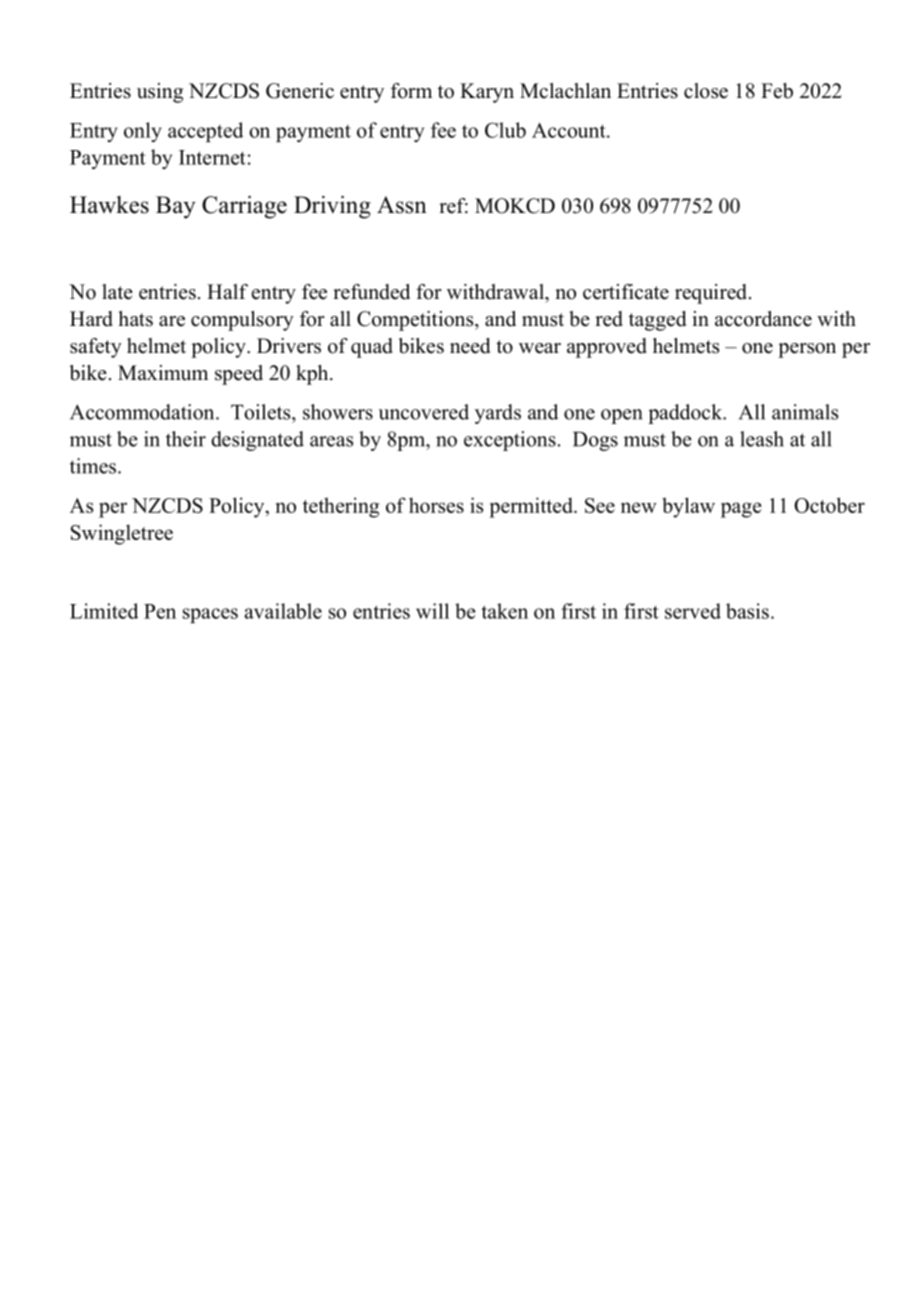 This screenshot has height=1308, width=924. Describe the element at coordinates (186, 439) in the screenshot. I see `their` at that location.
